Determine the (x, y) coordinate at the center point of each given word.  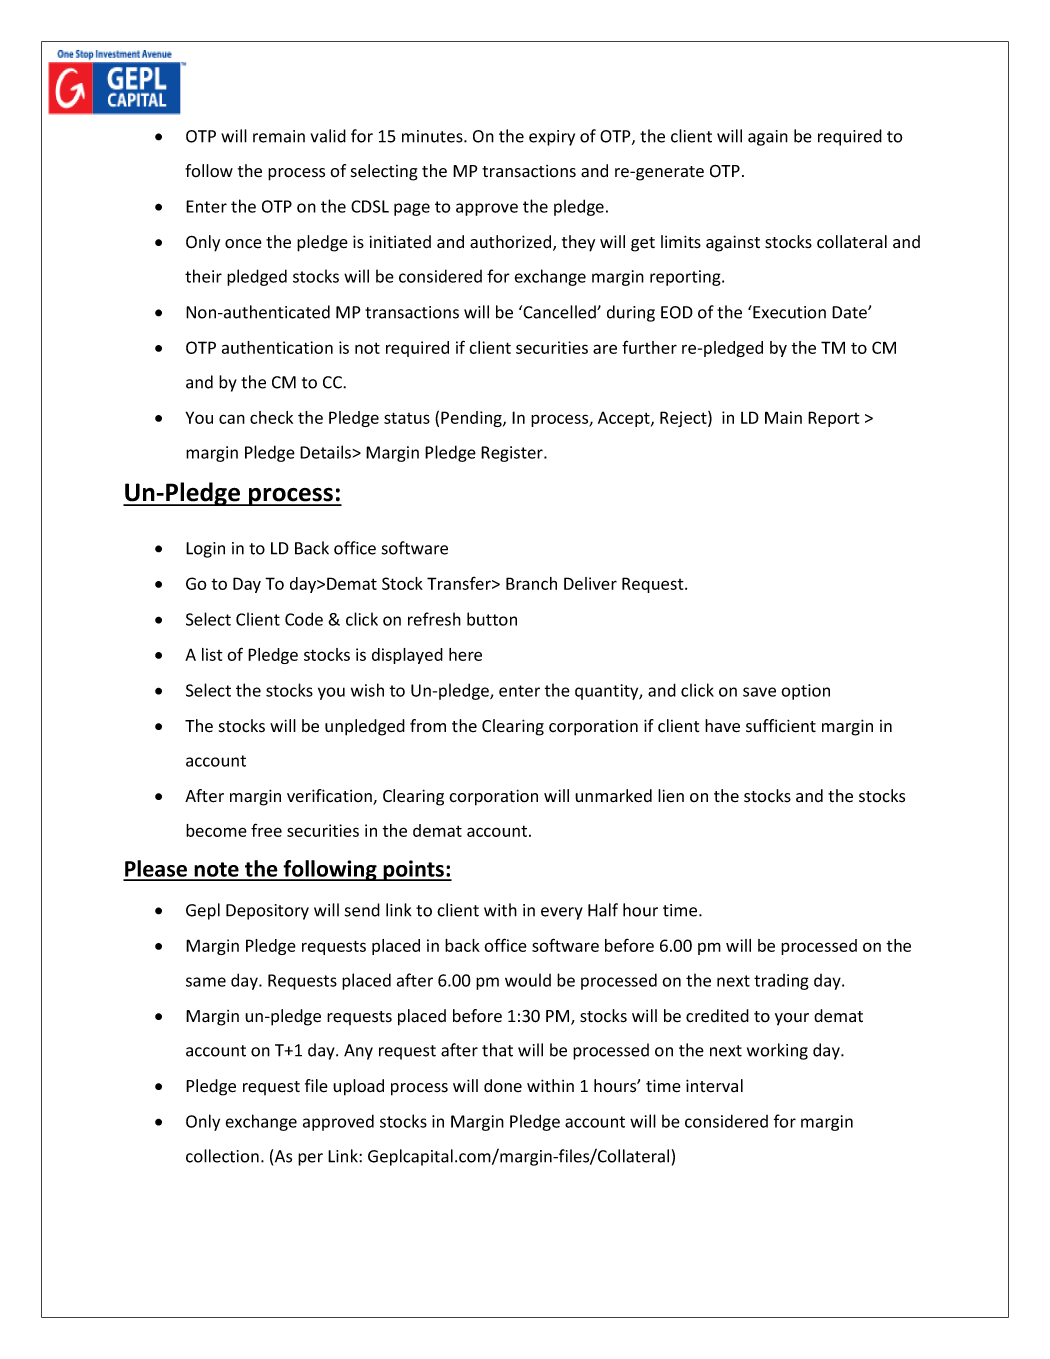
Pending (472, 419)
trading (781, 982)
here (465, 654)
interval (714, 1086)
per (310, 1159)
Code (304, 619)
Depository (267, 912)
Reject (684, 419)
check (271, 417)
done (503, 1086)
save (759, 692)
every (562, 913)
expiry (552, 138)
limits (681, 241)
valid (328, 136)
